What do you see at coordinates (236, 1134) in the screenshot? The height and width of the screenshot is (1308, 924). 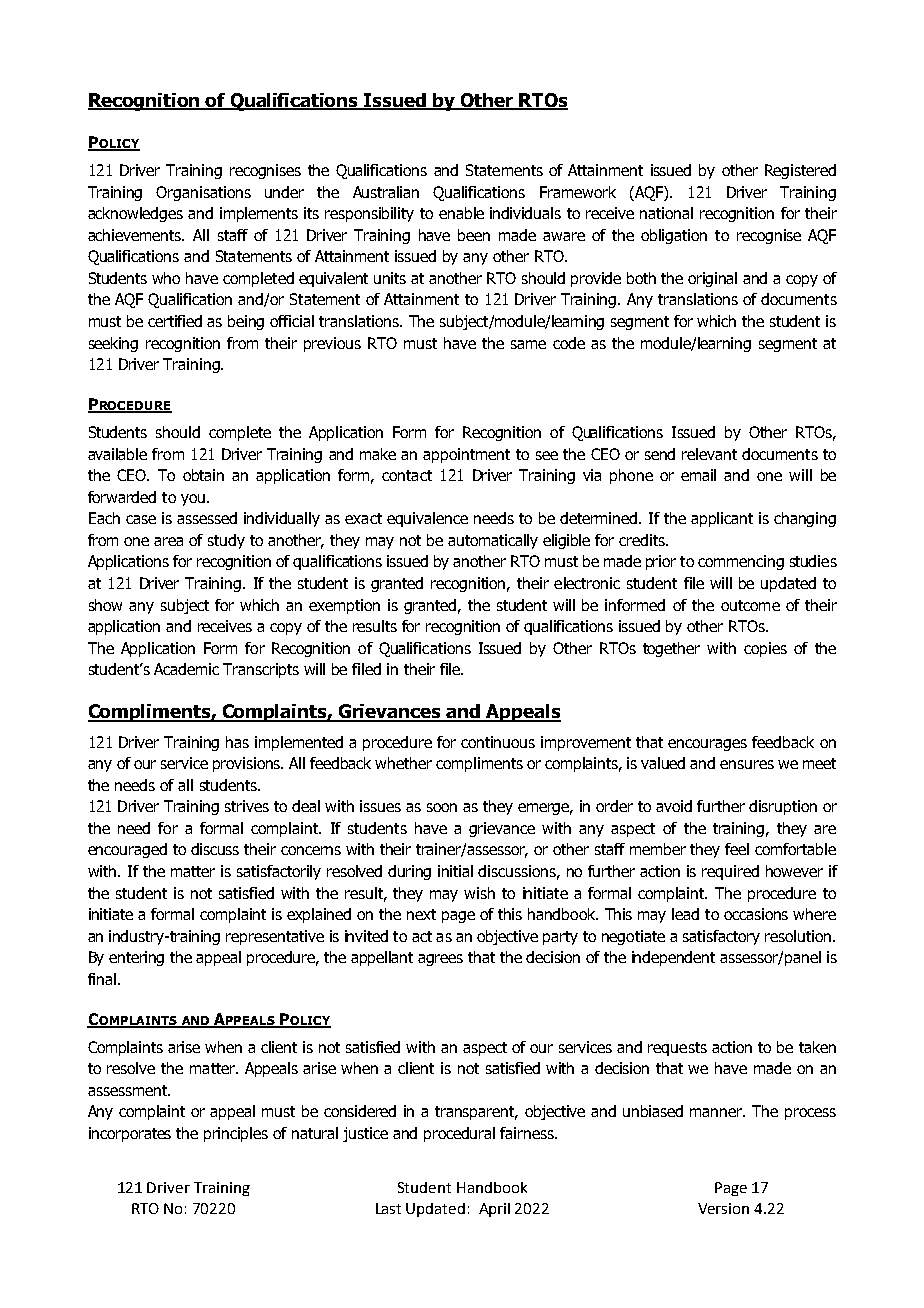 I see `principles` at bounding box center [236, 1134].
